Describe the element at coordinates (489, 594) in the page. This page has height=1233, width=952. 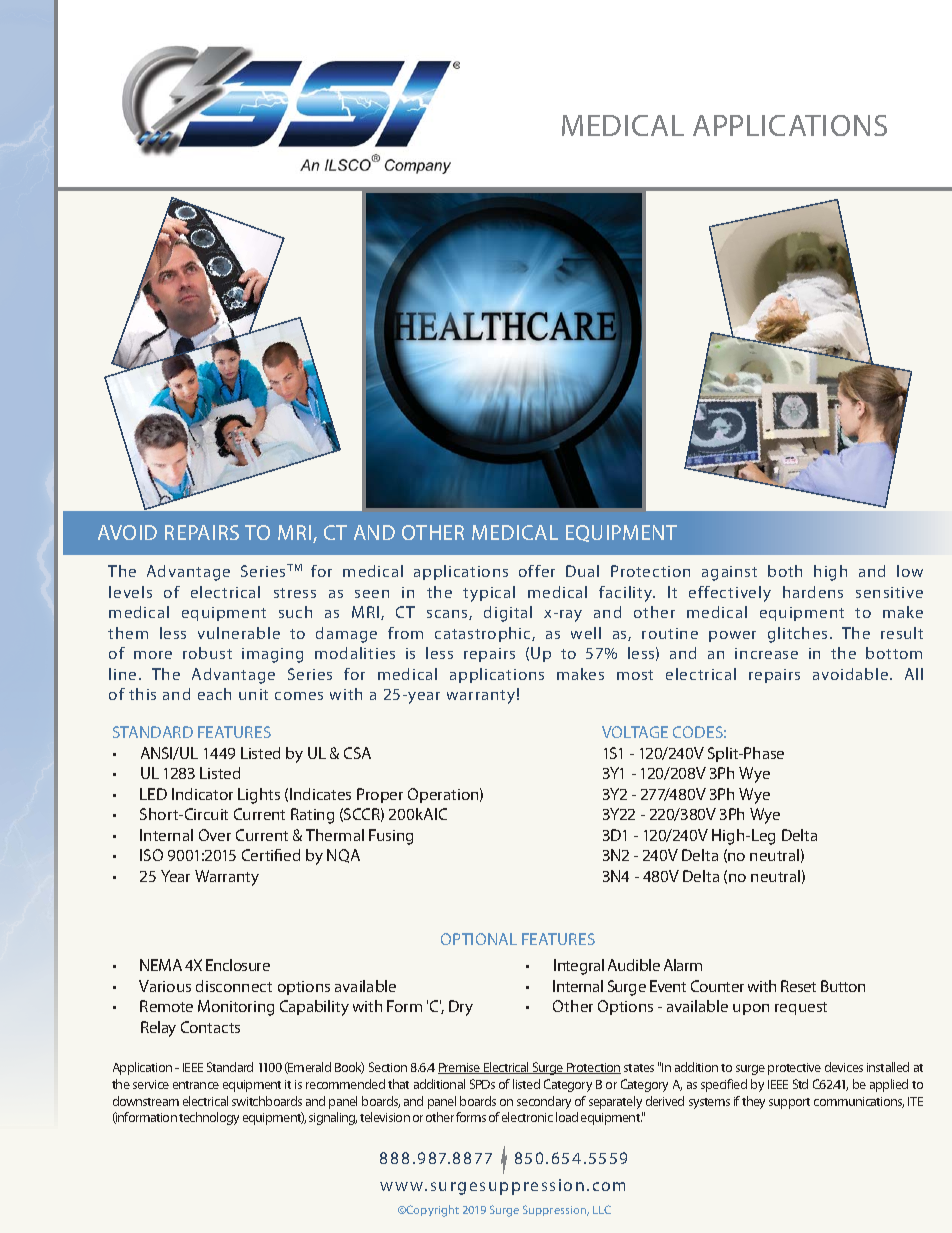
I see `typical` at that location.
